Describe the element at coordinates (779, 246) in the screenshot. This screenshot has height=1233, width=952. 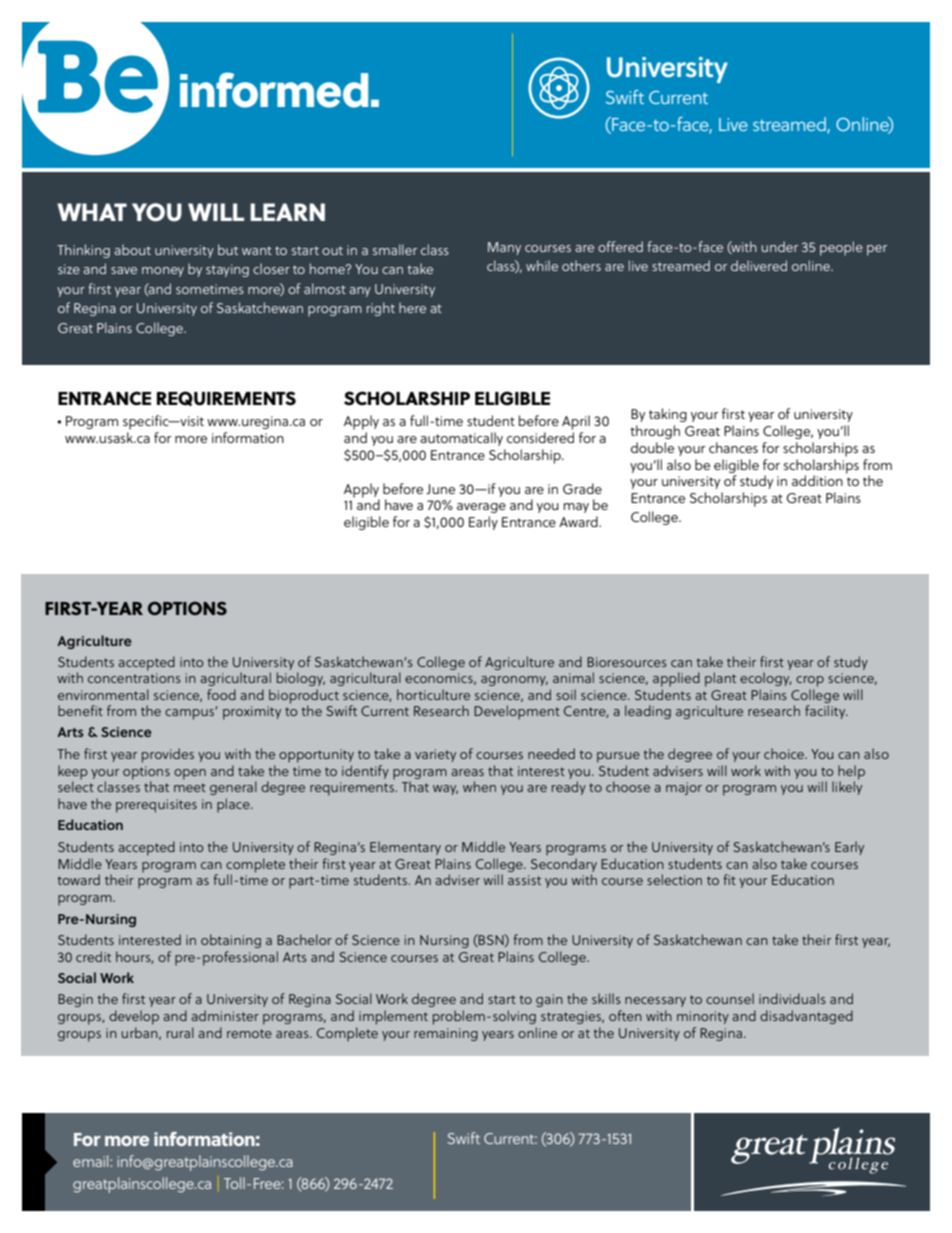
I see `under` at that location.
